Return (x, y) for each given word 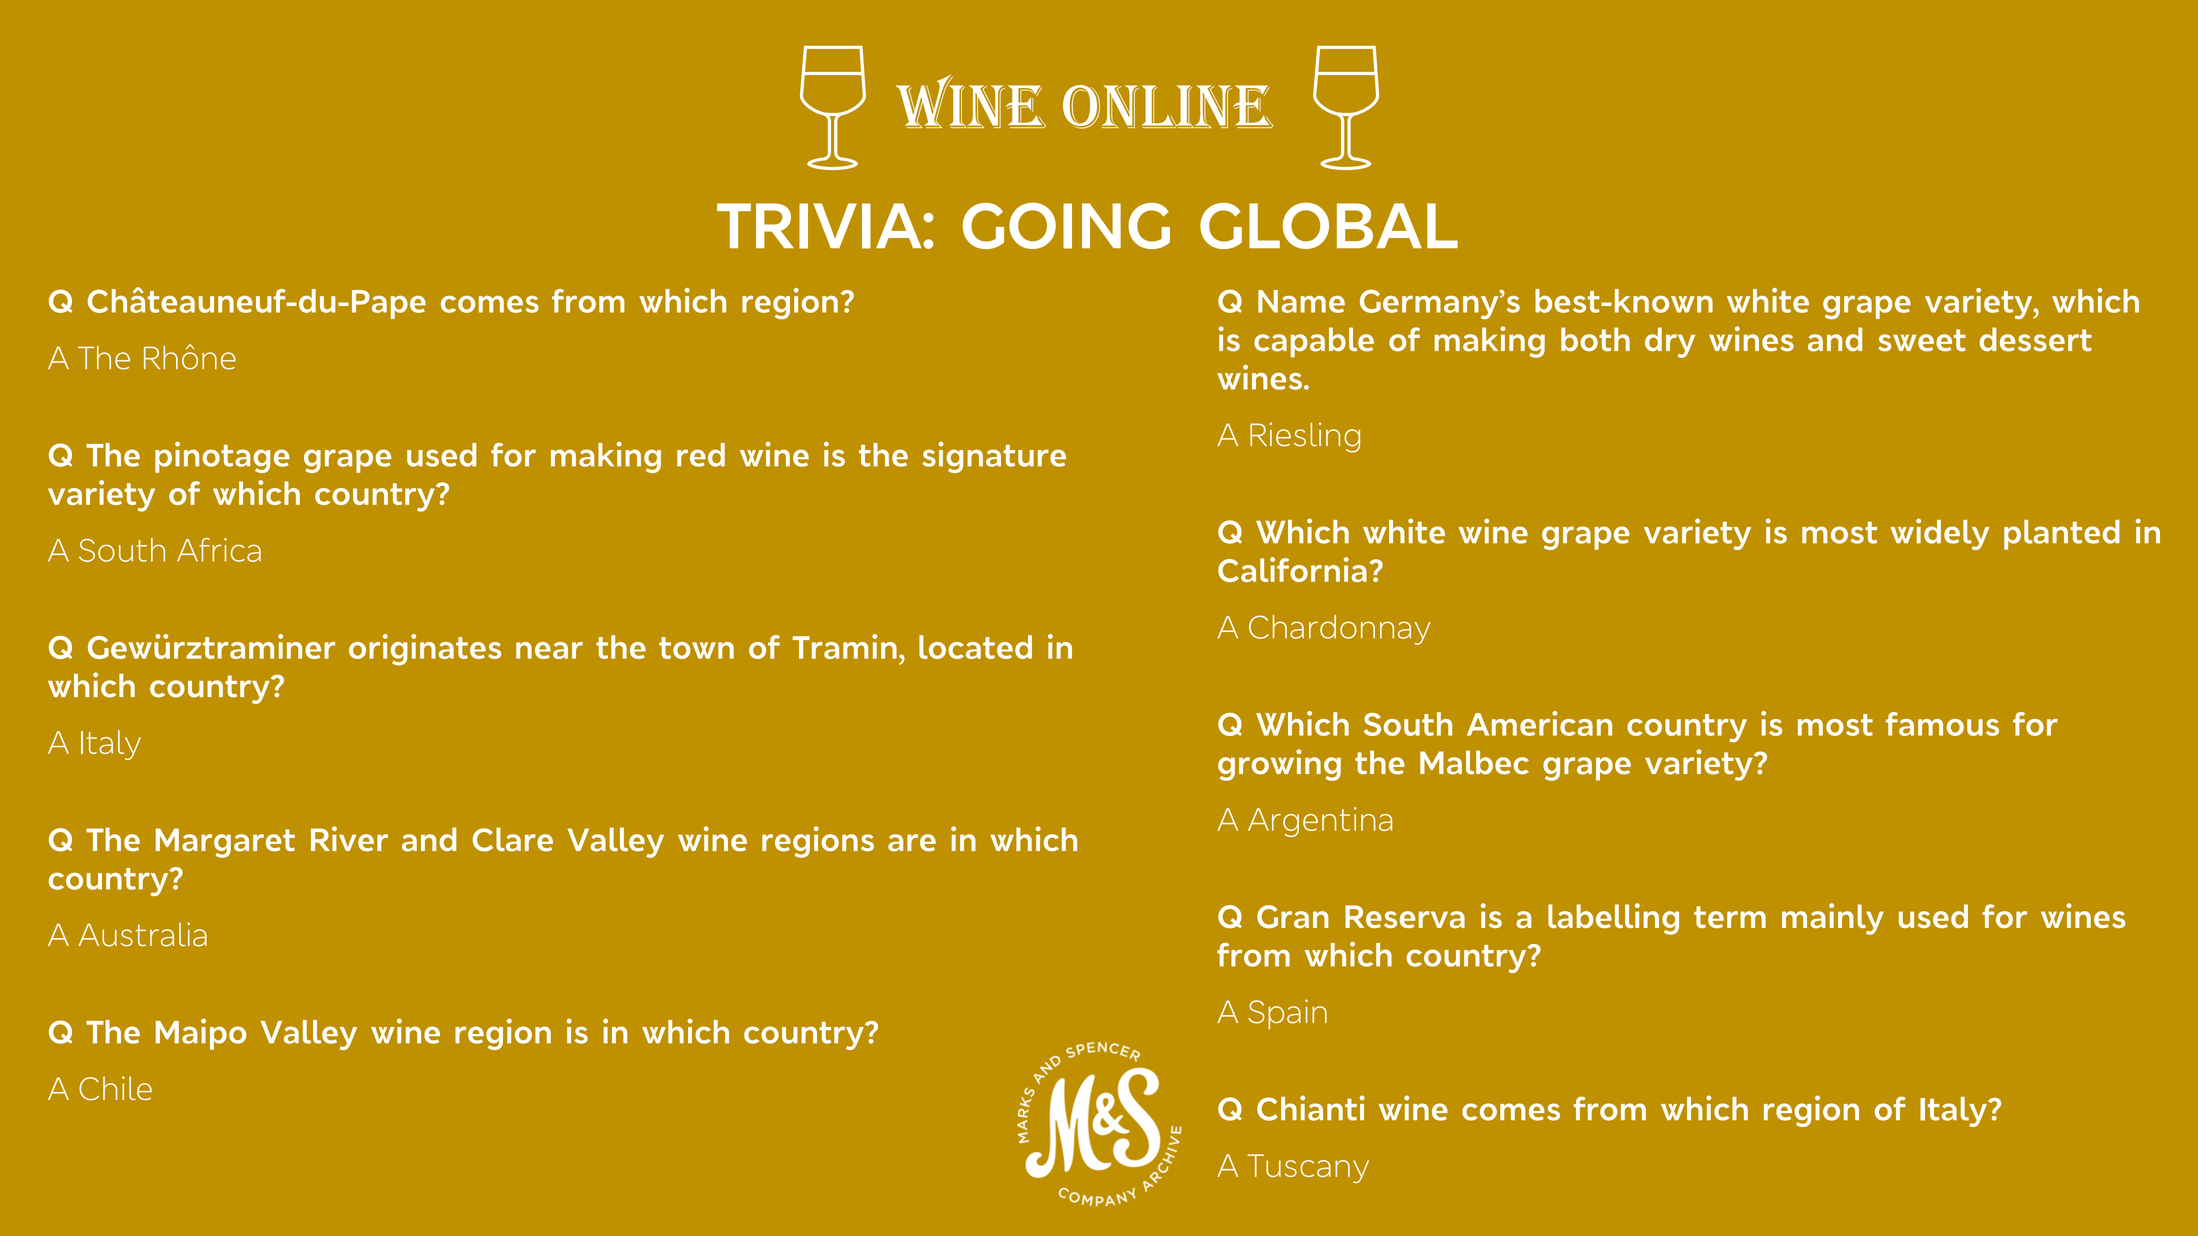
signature (994, 457)
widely (1939, 534)
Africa (219, 550)
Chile (115, 1088)
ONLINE (1168, 107)
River (349, 839)
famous (1942, 724)
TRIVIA (820, 226)
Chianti (1311, 1108)
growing (1279, 765)
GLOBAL (1329, 225)
